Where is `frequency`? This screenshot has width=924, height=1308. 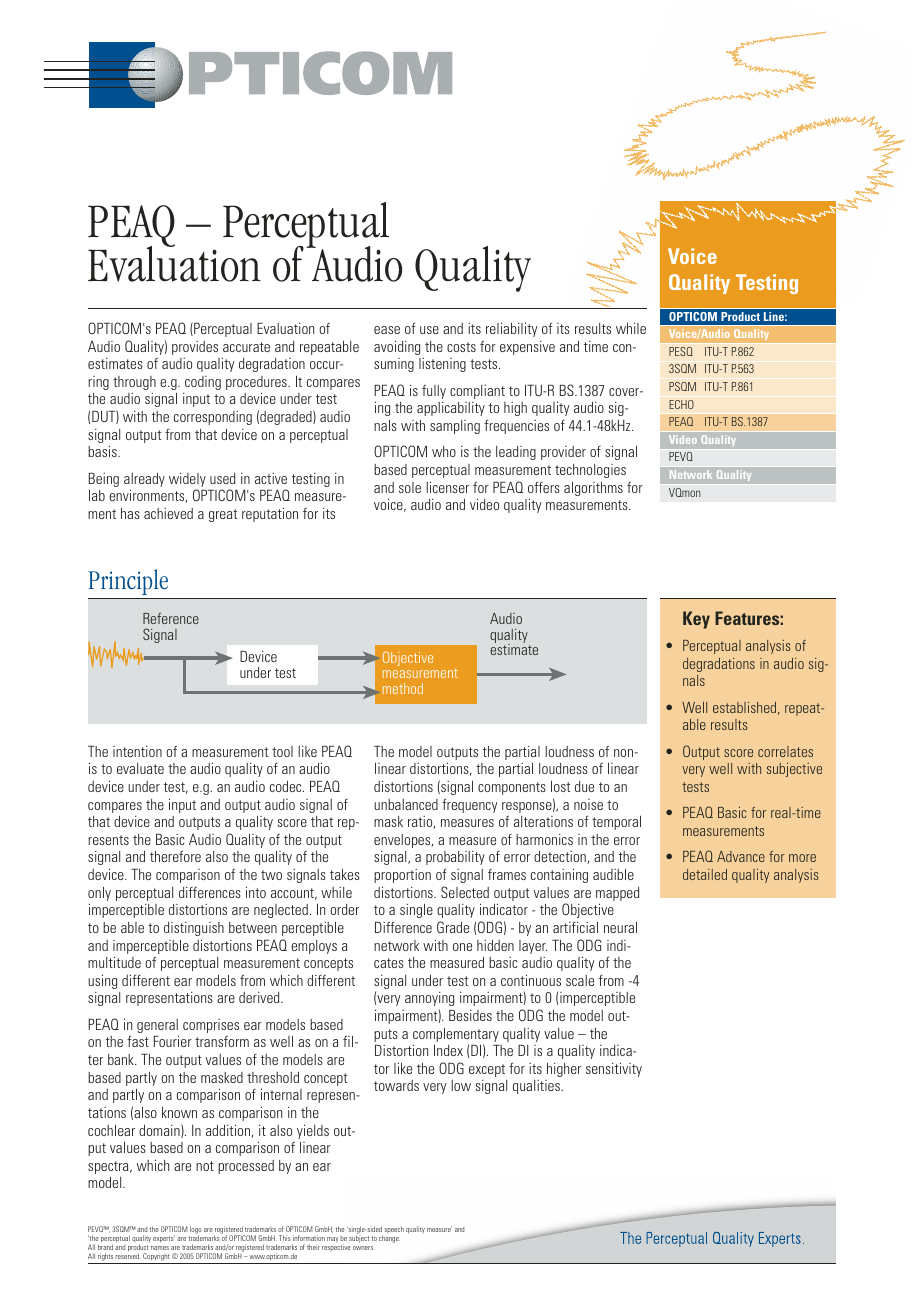 frequency is located at coordinates (469, 806).
